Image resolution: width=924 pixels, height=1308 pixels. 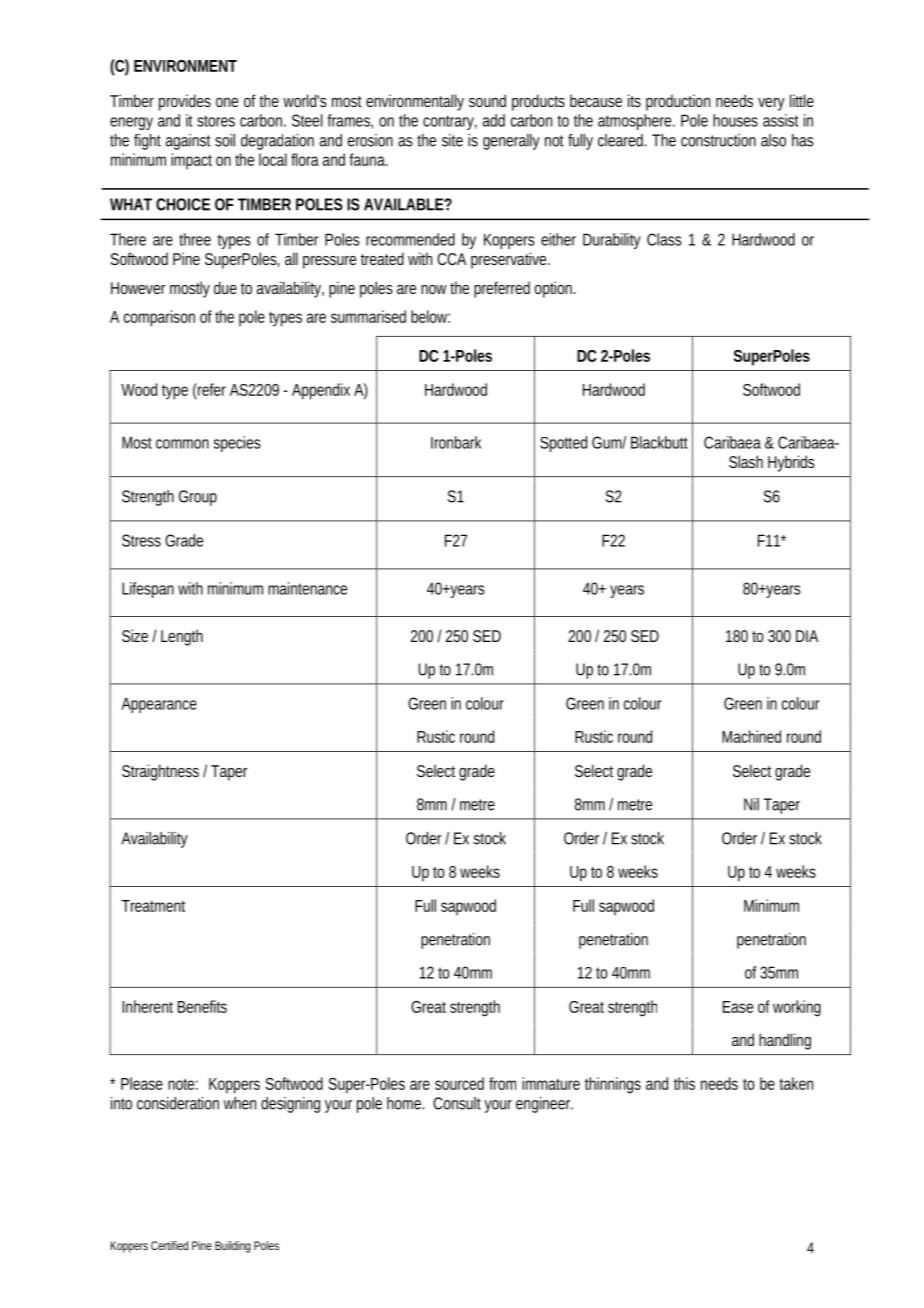 I want to click on Consult, so click(x=457, y=1103).
